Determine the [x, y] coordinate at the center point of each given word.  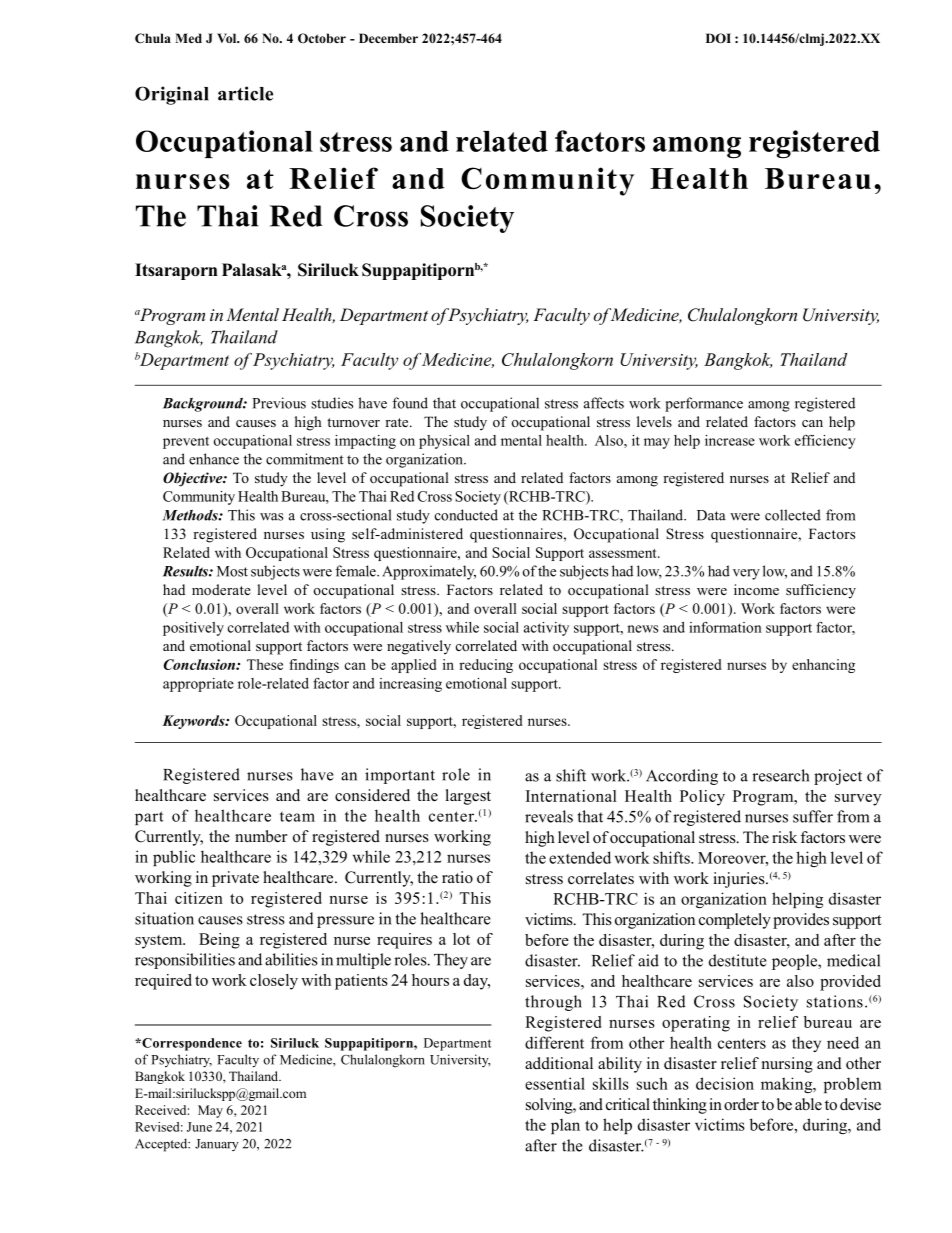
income [756, 589]
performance [704, 404]
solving [550, 1106]
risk [784, 837]
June [199, 1127]
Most [232, 571]
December [388, 38]
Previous [279, 403]
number [261, 836]
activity [546, 629]
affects [604, 403]
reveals [549, 816]
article [245, 93]
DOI [718, 38]
